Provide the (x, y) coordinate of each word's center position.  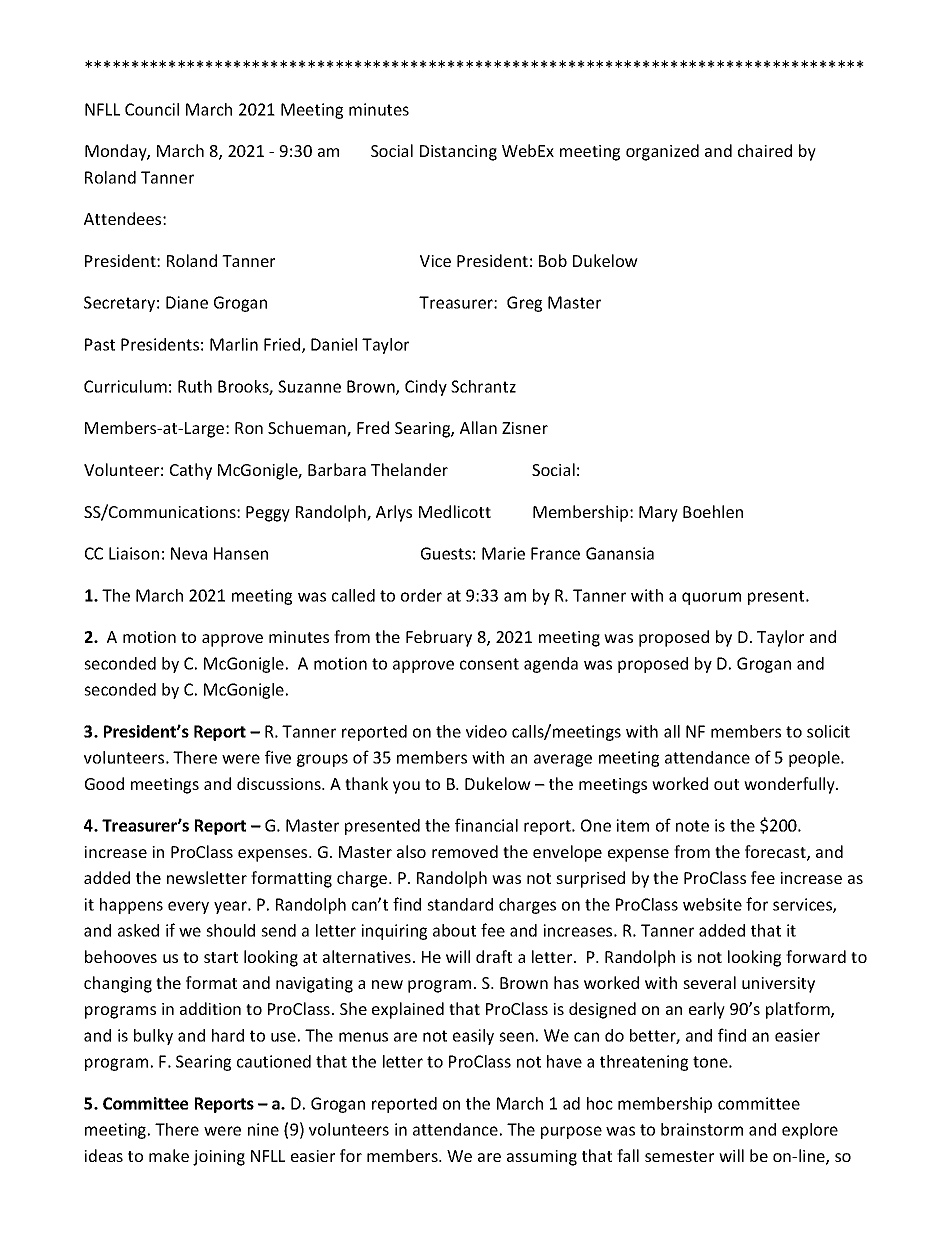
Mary (658, 514)
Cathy (191, 471)
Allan (478, 427)
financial (486, 825)
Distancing (458, 153)
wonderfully (790, 785)
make (169, 1155)
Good (104, 783)
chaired (765, 150)
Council (152, 109)
